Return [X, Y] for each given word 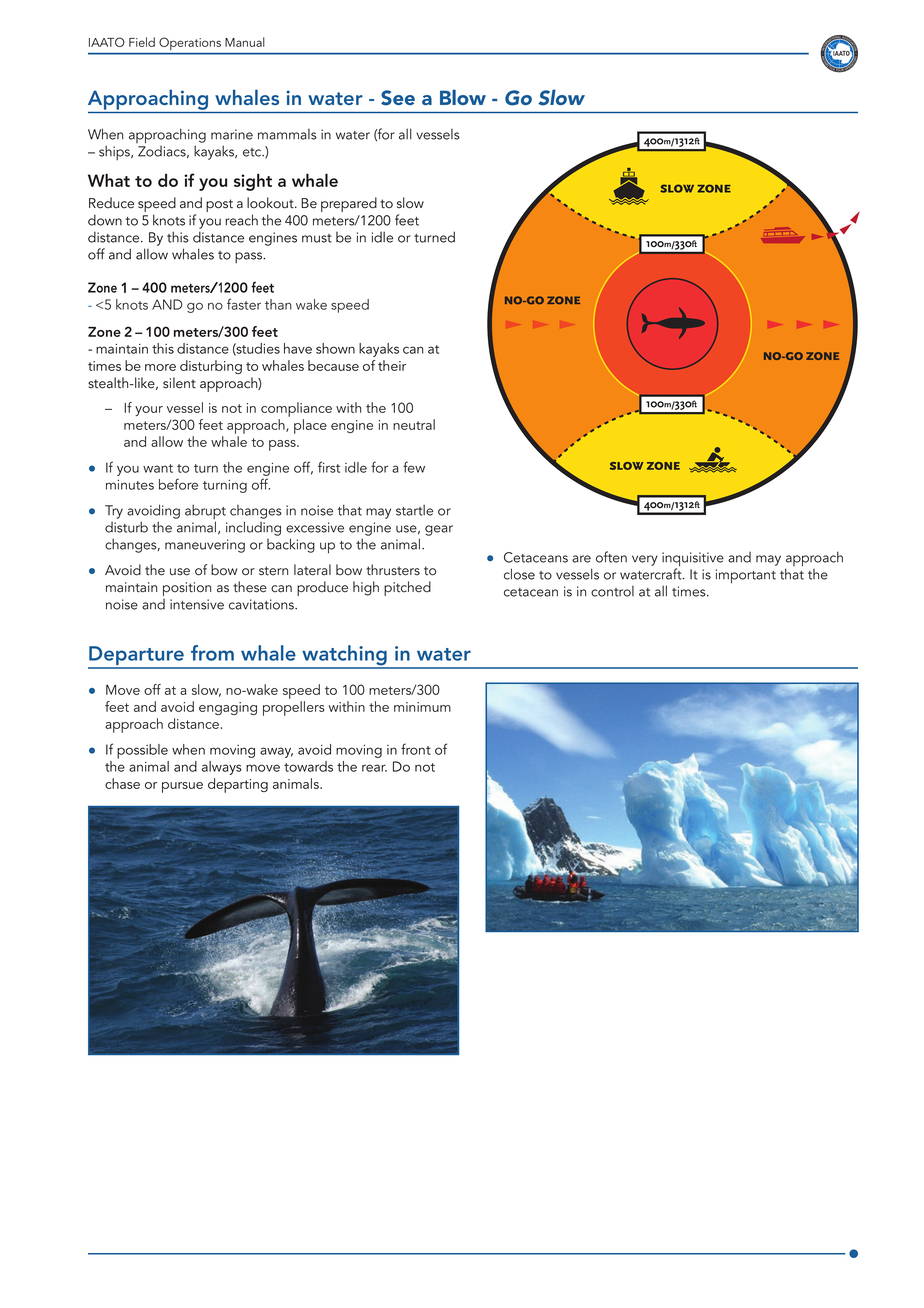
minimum [422, 707]
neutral [414, 424]
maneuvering [205, 546]
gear [439, 530]
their [392, 365]
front [416, 749]
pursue [182, 787]
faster [244, 304]
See [398, 98]
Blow [463, 97]
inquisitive [693, 560]
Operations [190, 44]
